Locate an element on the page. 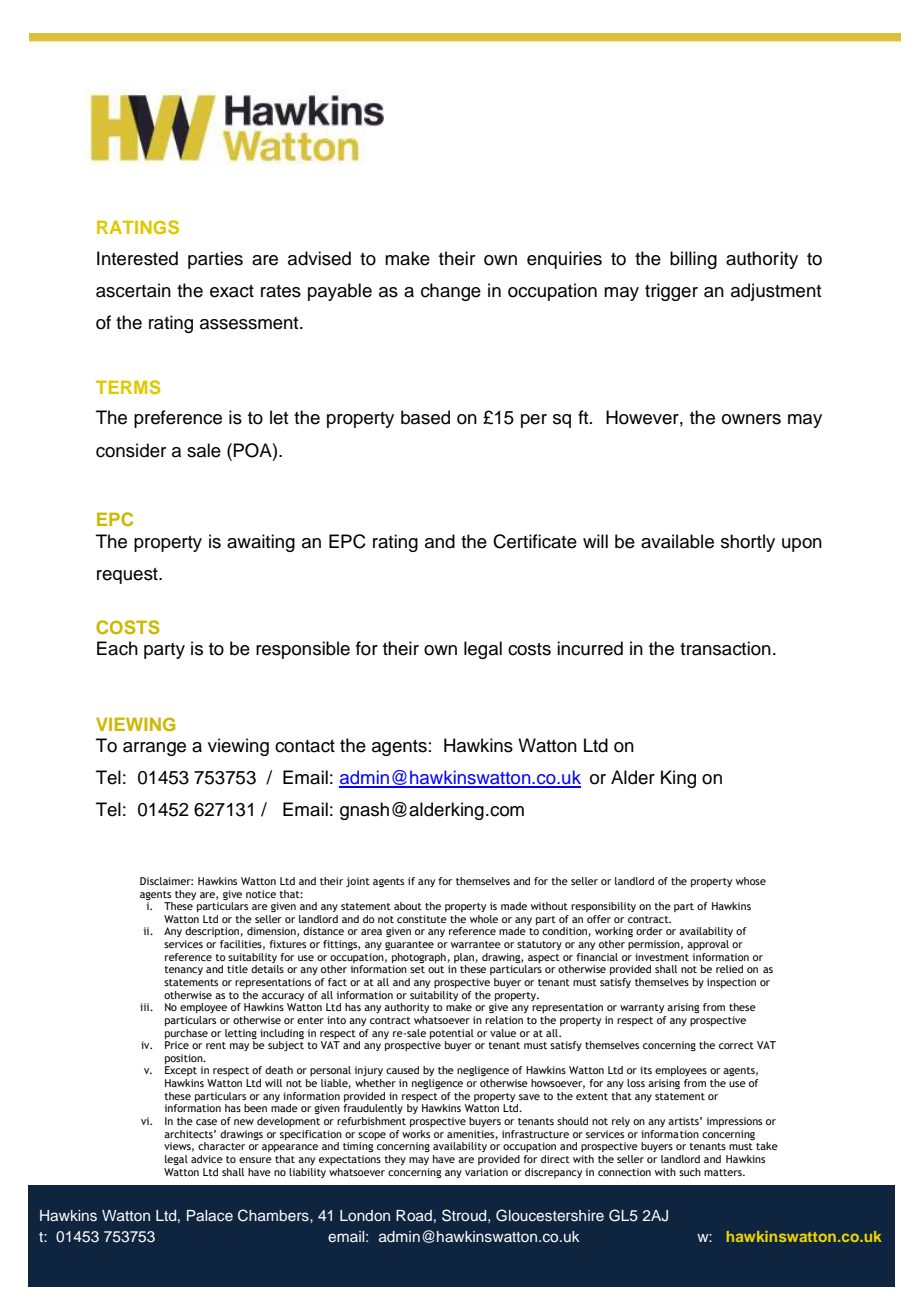 This image has height=1309, width=924. change is located at coordinates (451, 292).
